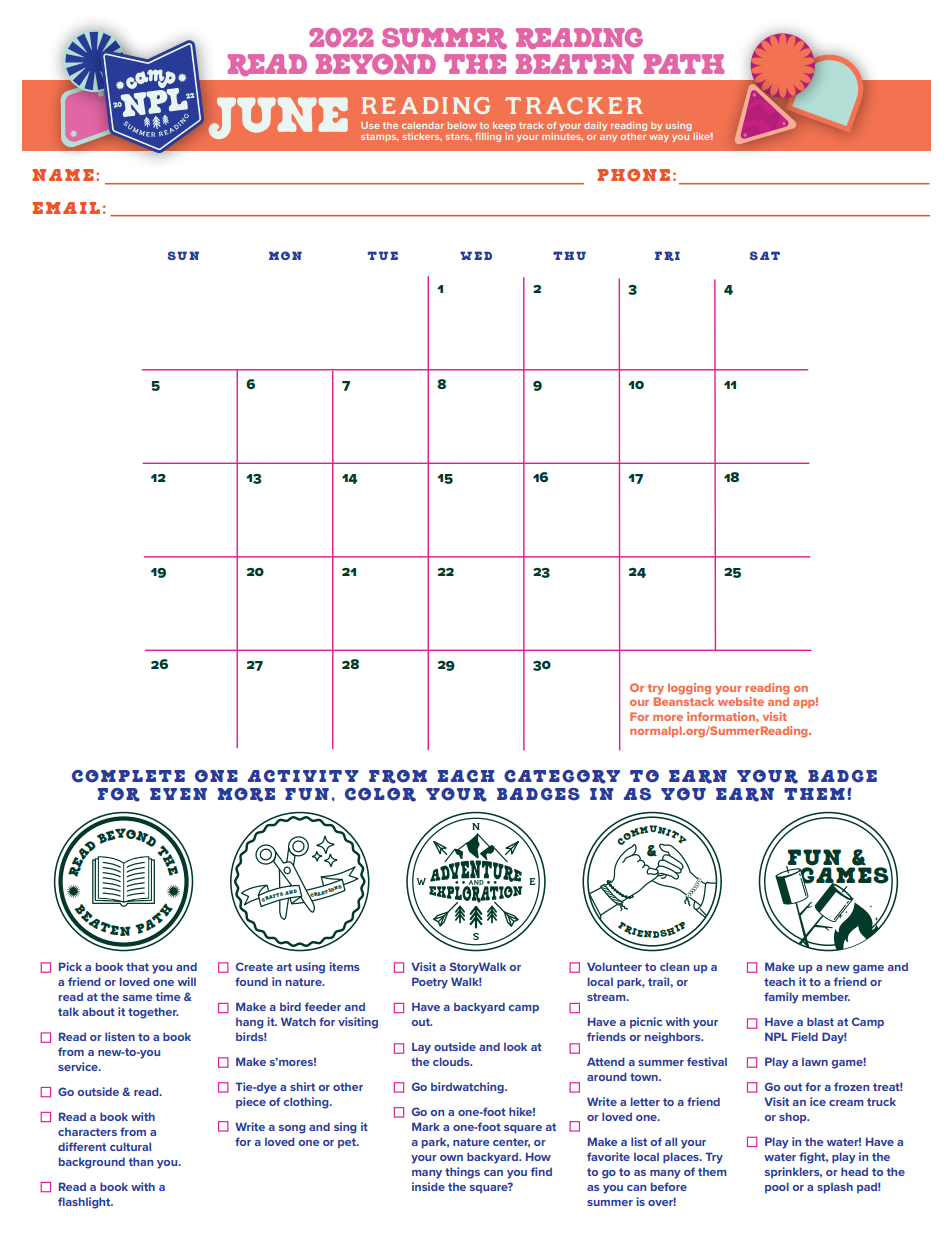 The width and height of the document is (952, 1233). I want to click on that, so click(137, 966).
